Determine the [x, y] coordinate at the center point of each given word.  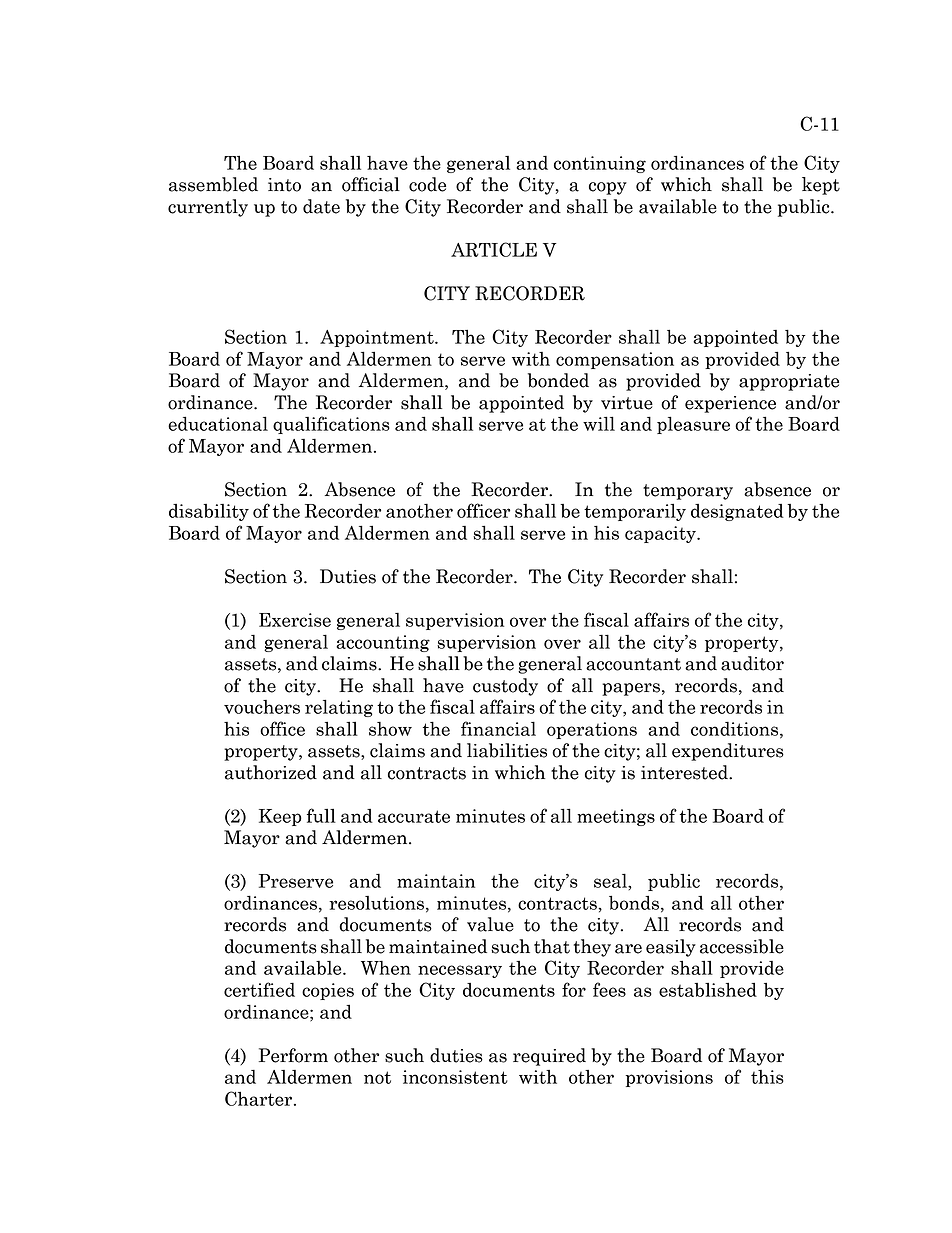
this [767, 1077]
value [490, 924]
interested [685, 772]
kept [821, 186]
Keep [280, 817]
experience [730, 404]
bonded [558, 380]
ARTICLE [494, 249]
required [549, 1057]
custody [505, 687]
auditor [752, 663]
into [284, 185]
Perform [293, 1055]
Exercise [295, 620]
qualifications [331, 425]
